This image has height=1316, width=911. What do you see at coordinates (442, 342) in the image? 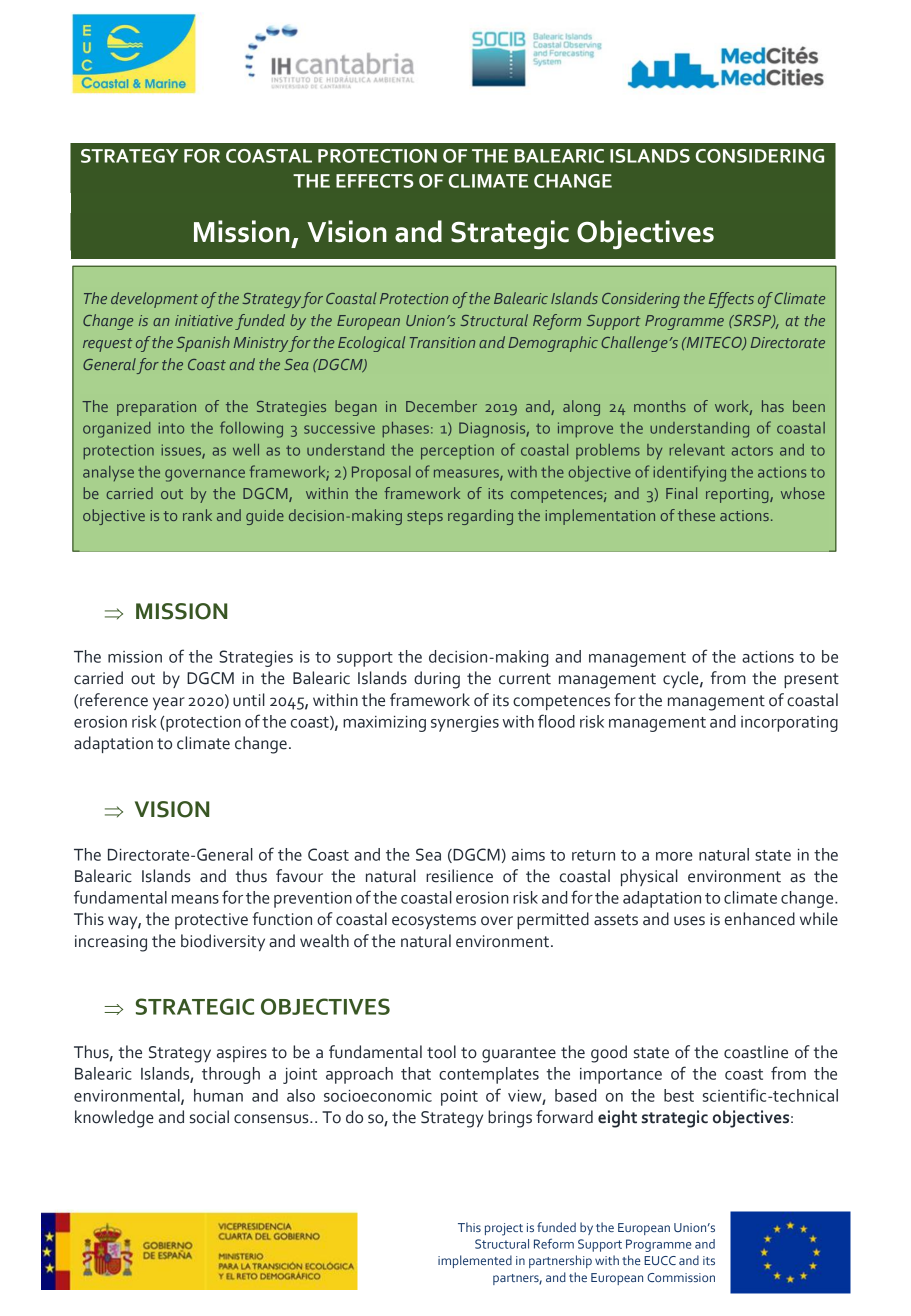
I see `Transition` at bounding box center [442, 342].
